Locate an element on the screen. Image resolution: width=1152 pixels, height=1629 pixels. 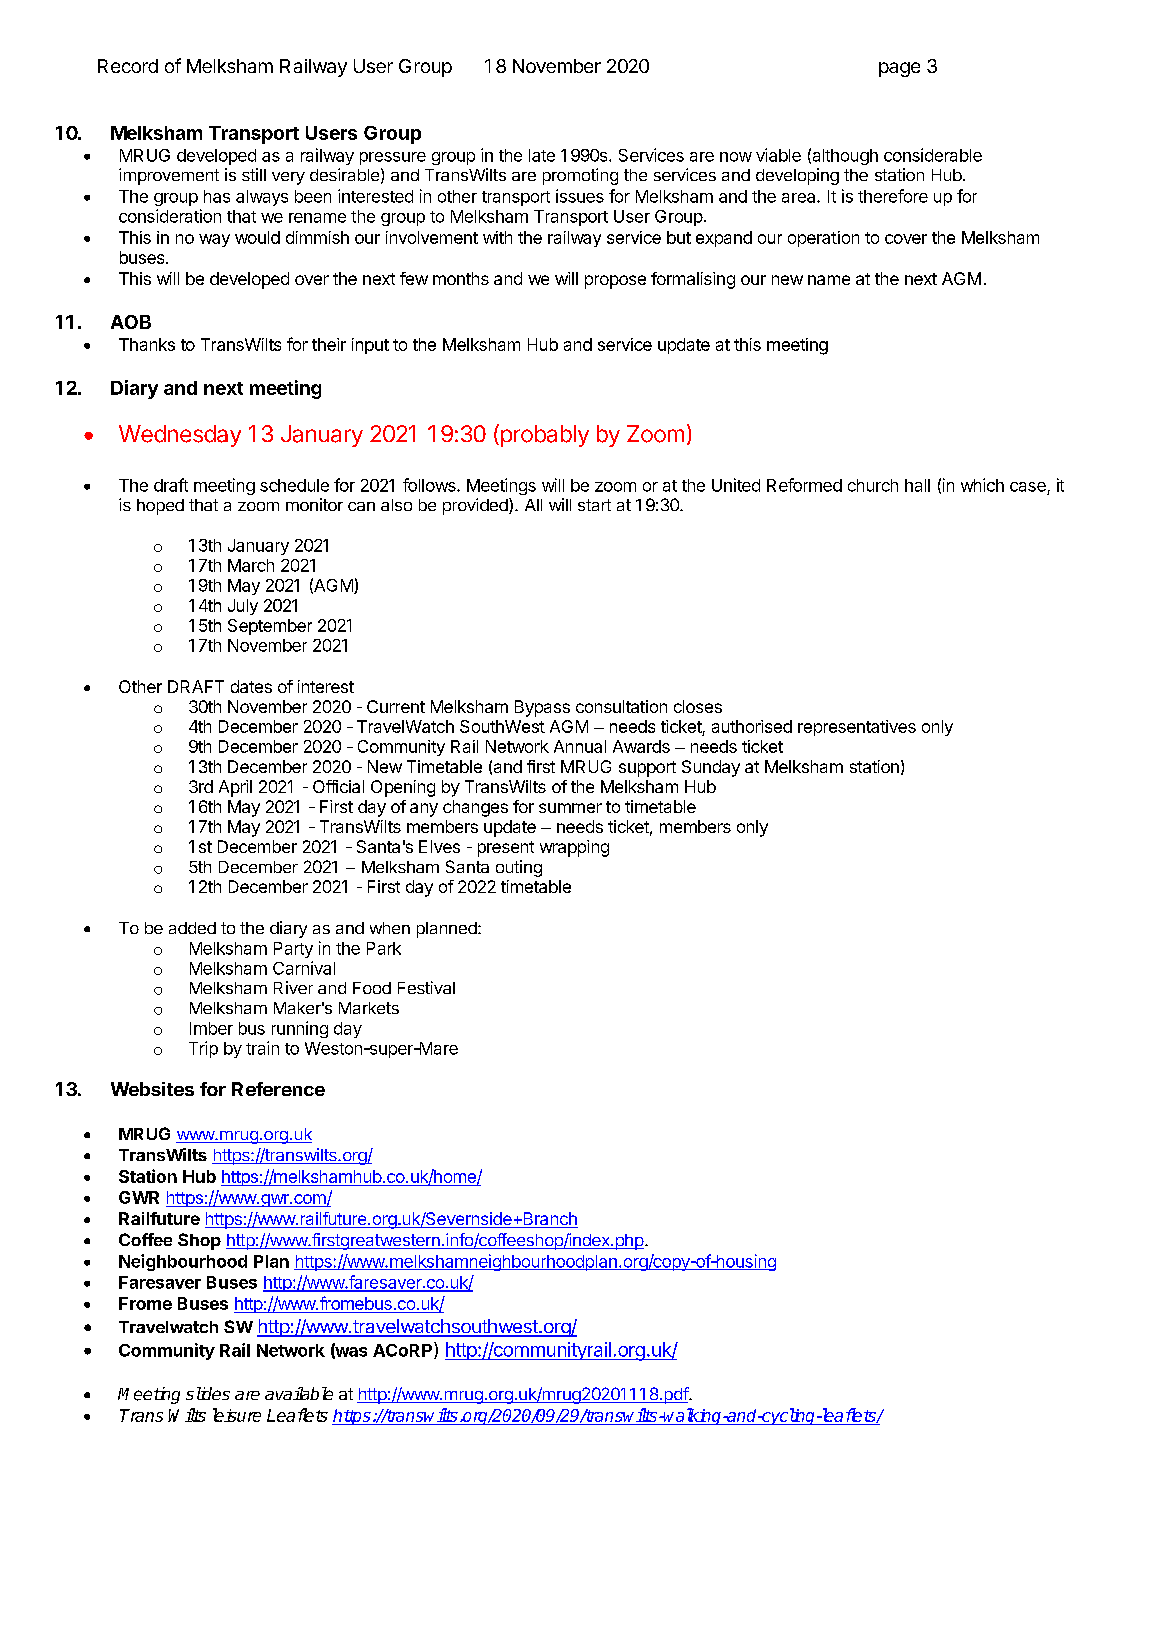
outing is located at coordinates (519, 868).
